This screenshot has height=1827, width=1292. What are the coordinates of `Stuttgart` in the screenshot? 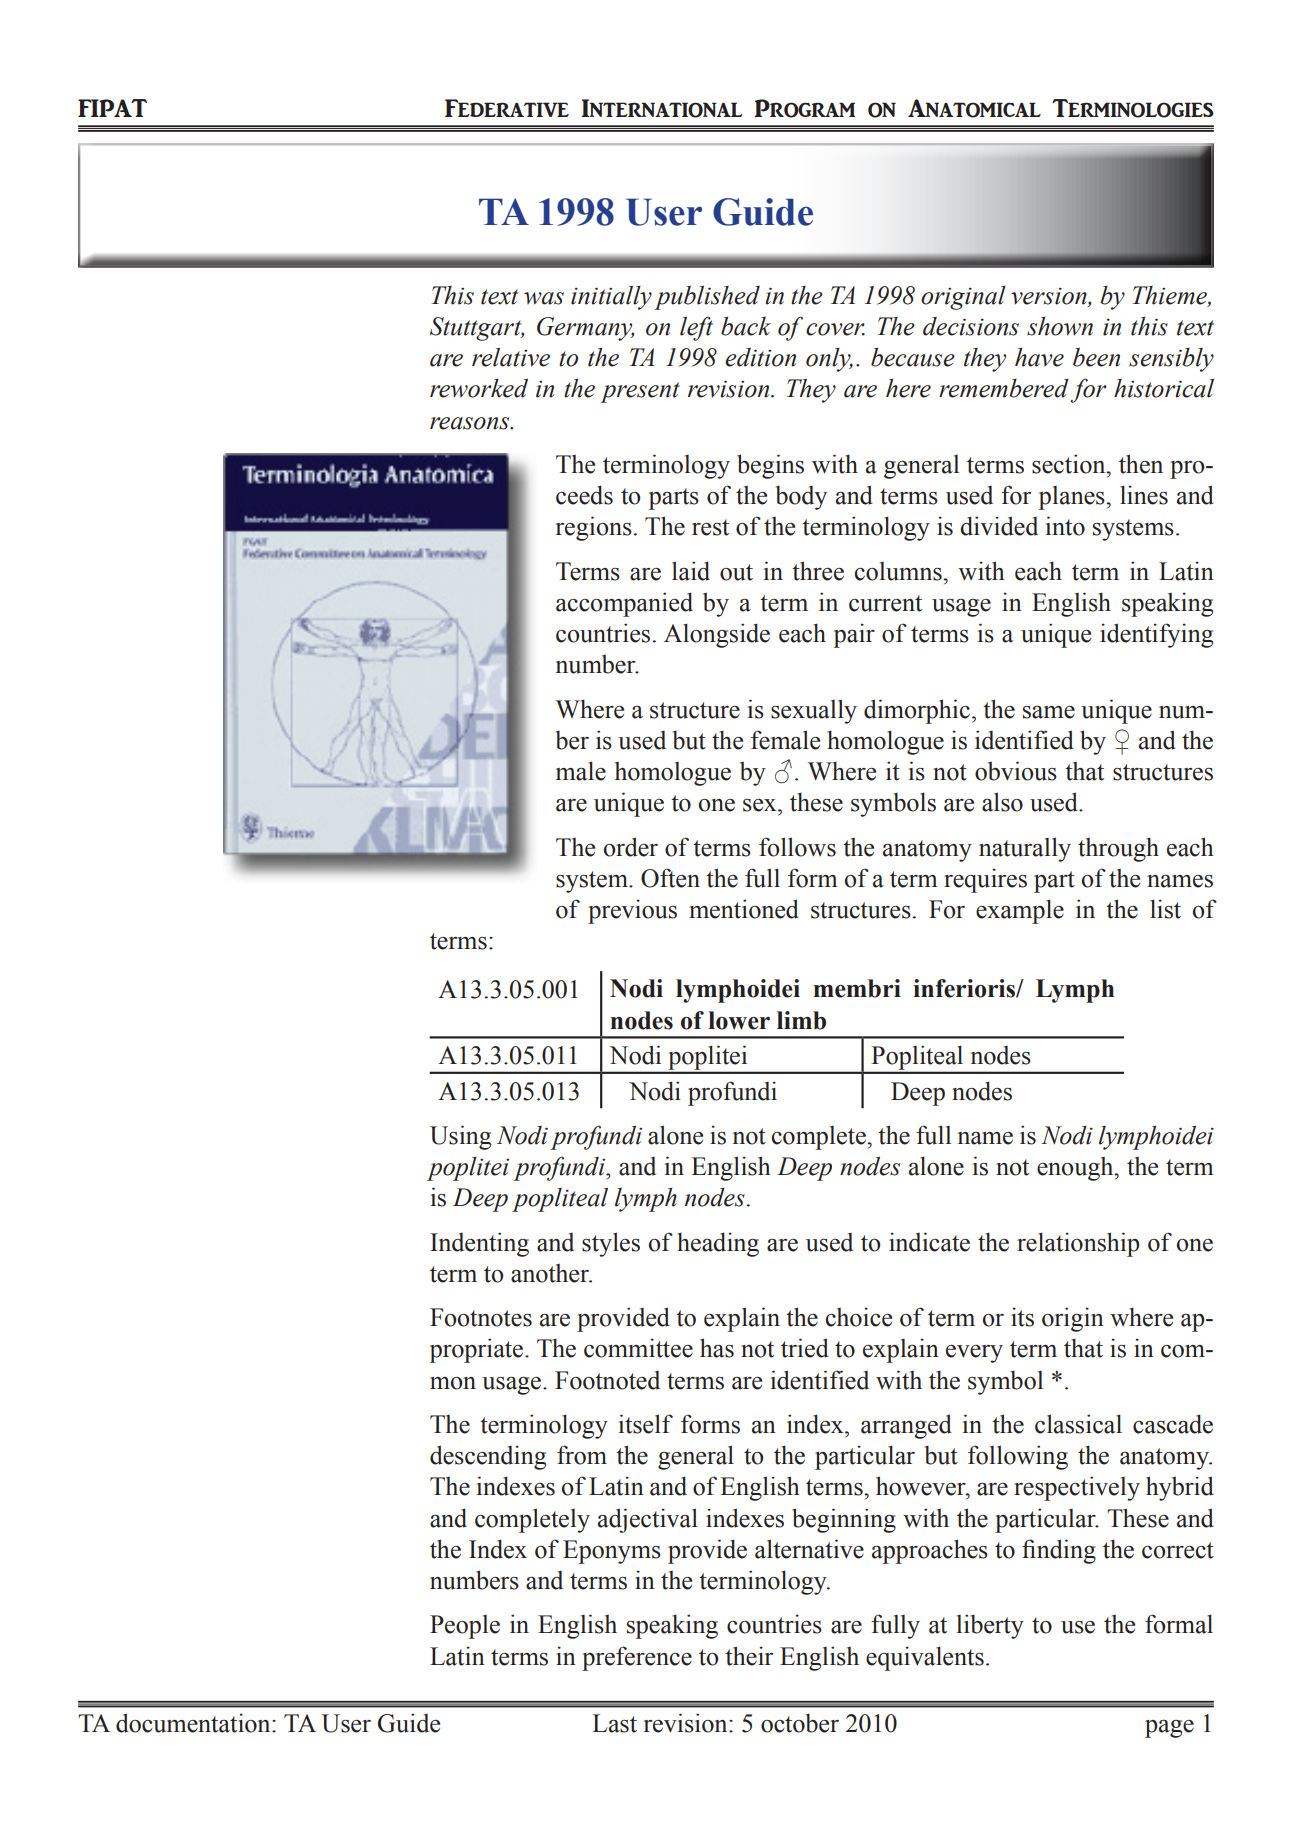 It's located at (477, 329).
